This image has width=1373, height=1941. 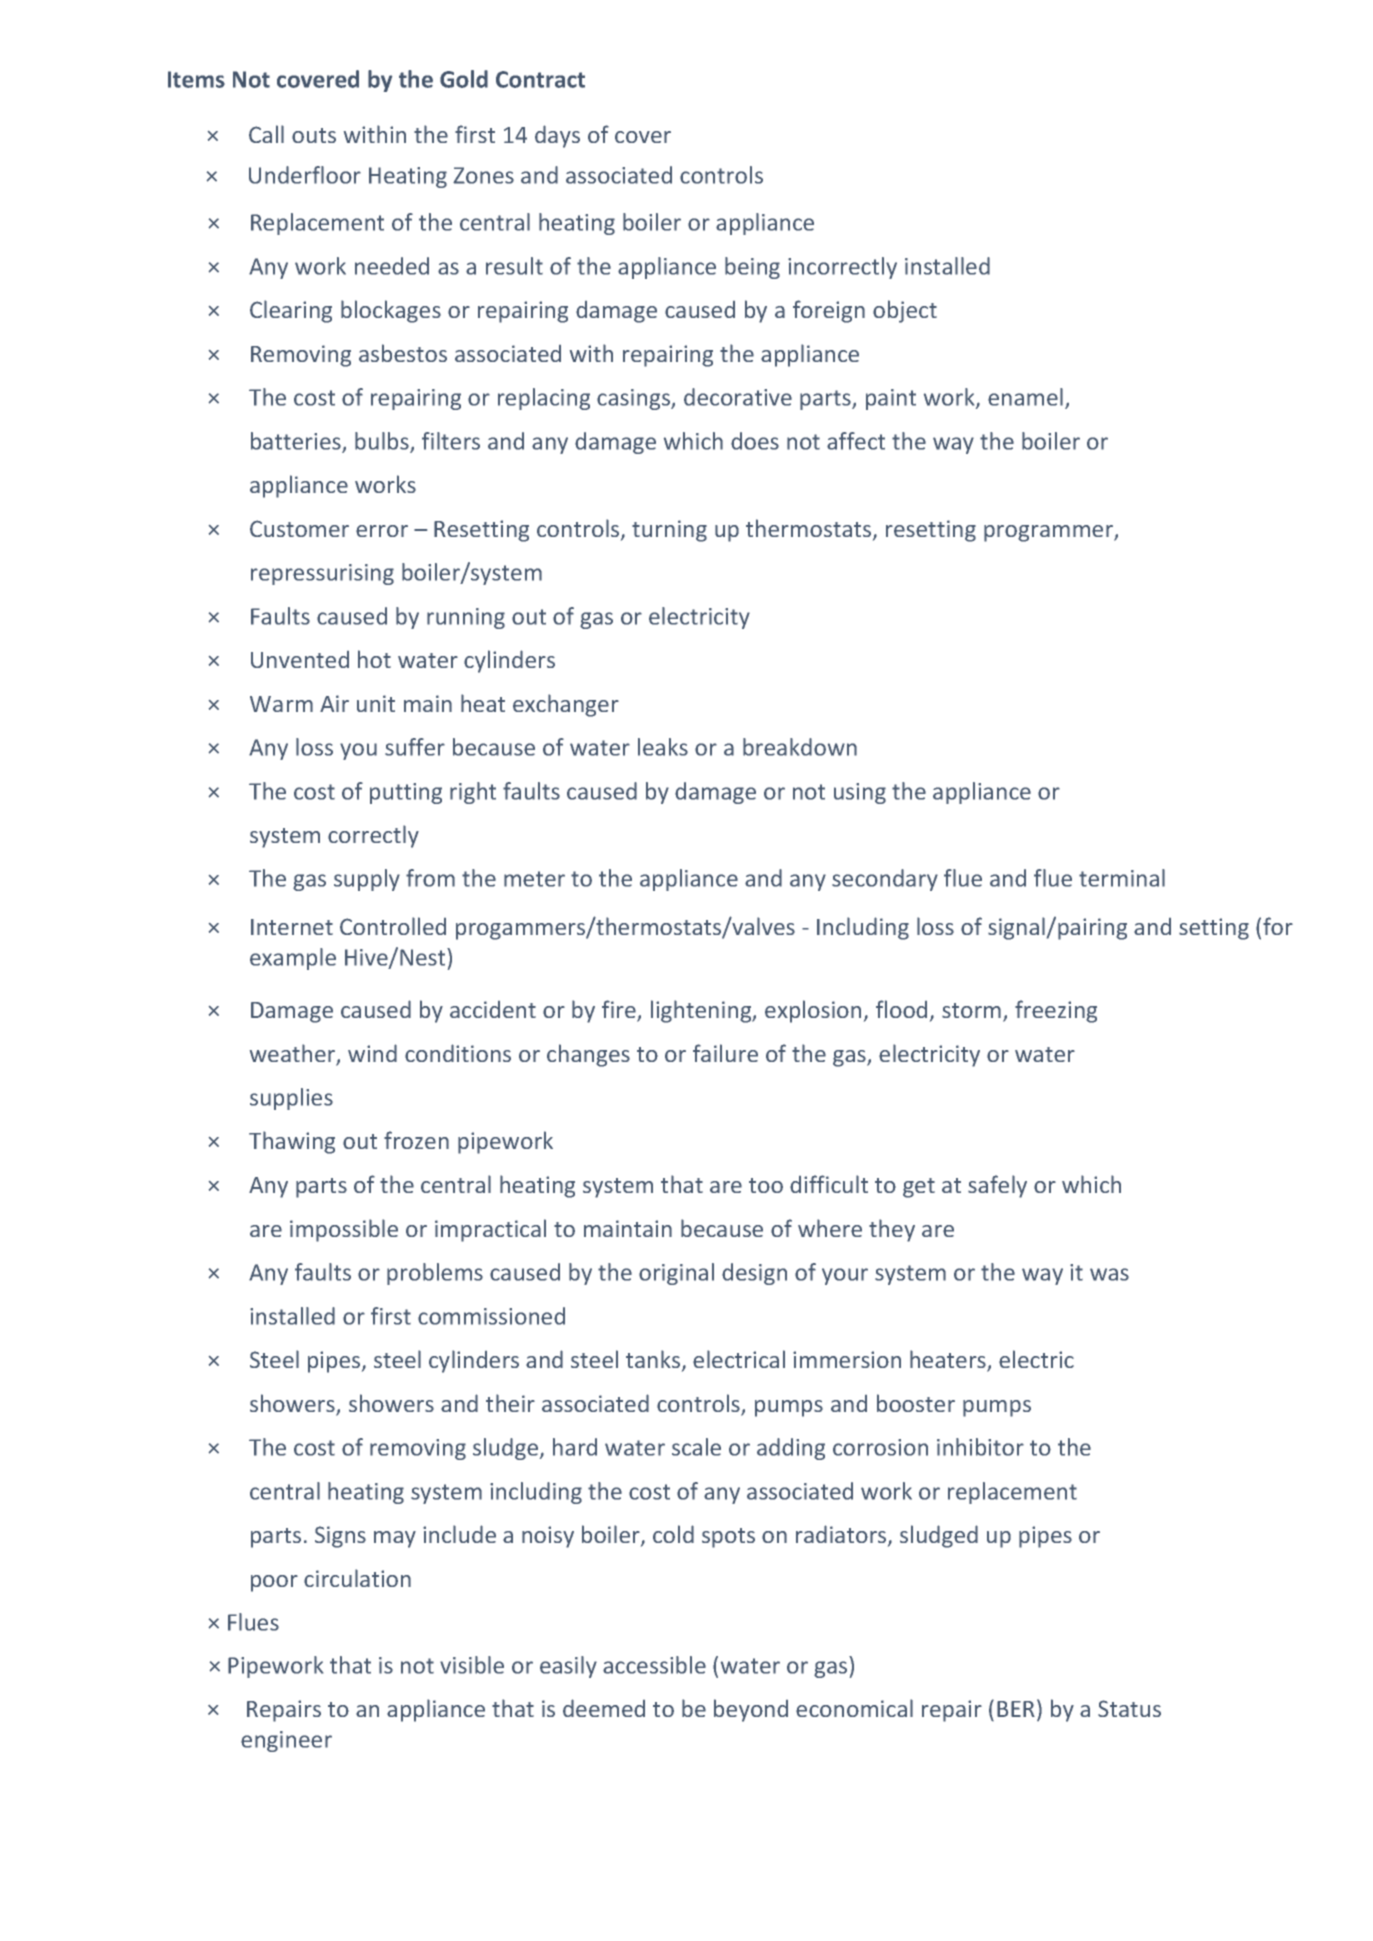 I want to click on days, so click(x=557, y=136).
